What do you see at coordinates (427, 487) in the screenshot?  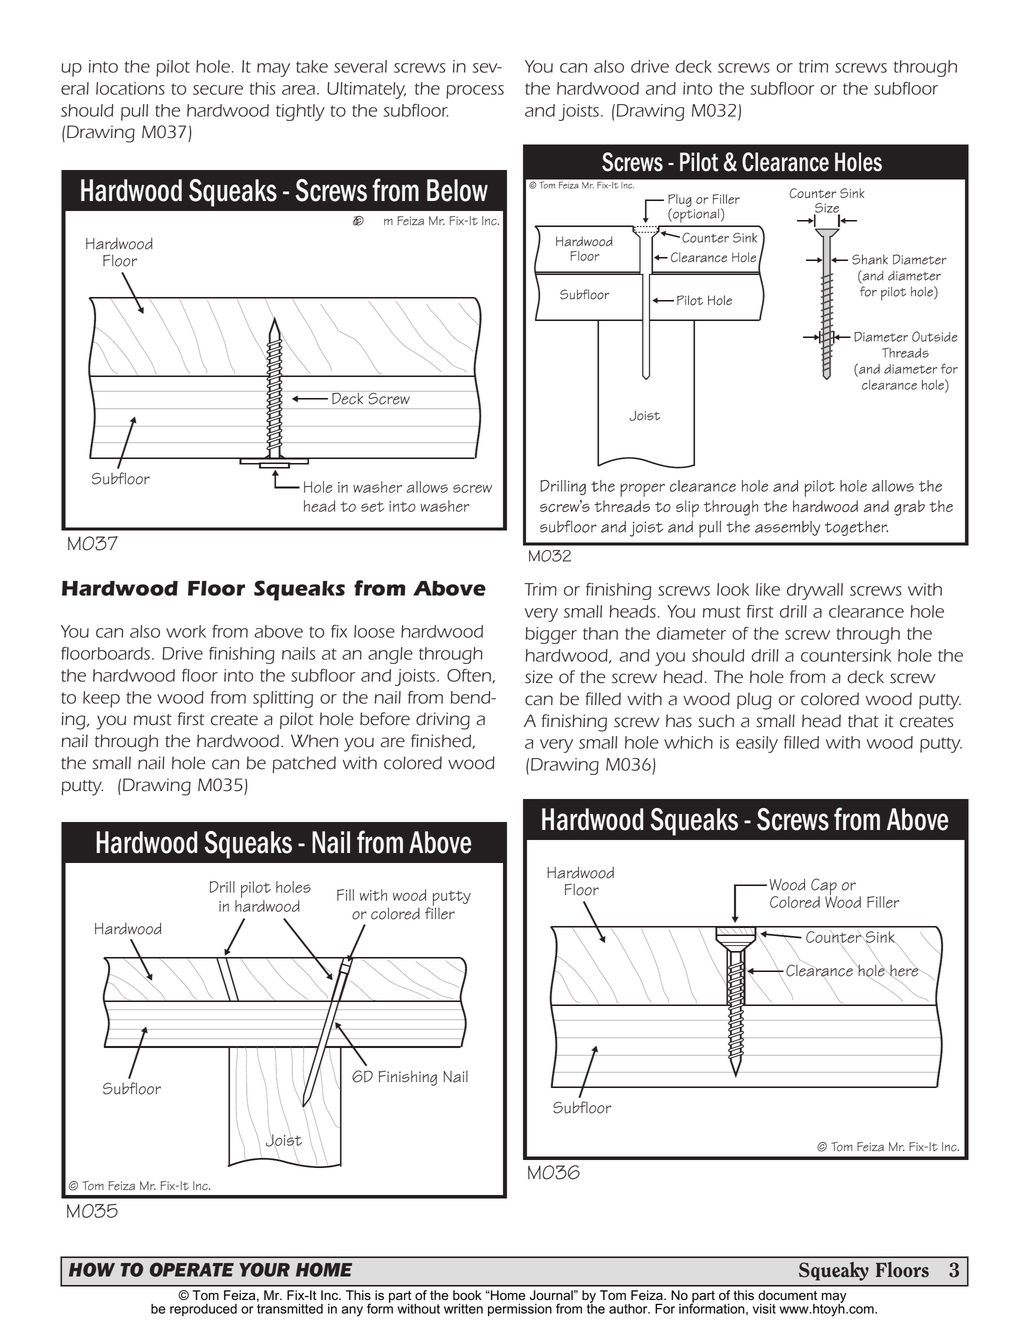 I see `allows` at bounding box center [427, 487].
